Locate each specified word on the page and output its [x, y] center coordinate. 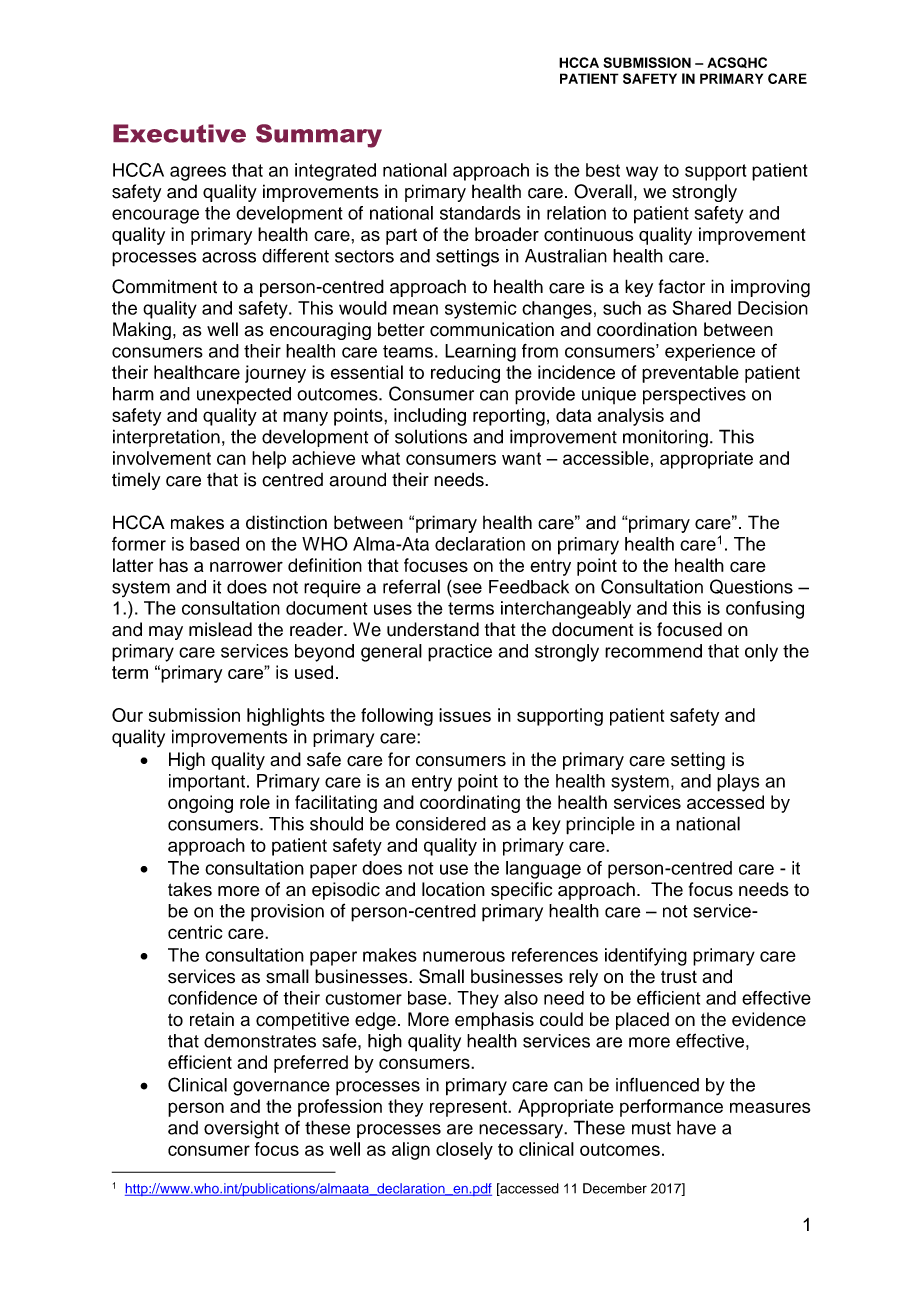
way [642, 173]
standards [480, 213]
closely [464, 1151]
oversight [241, 1129]
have [696, 1127]
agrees [198, 173]
